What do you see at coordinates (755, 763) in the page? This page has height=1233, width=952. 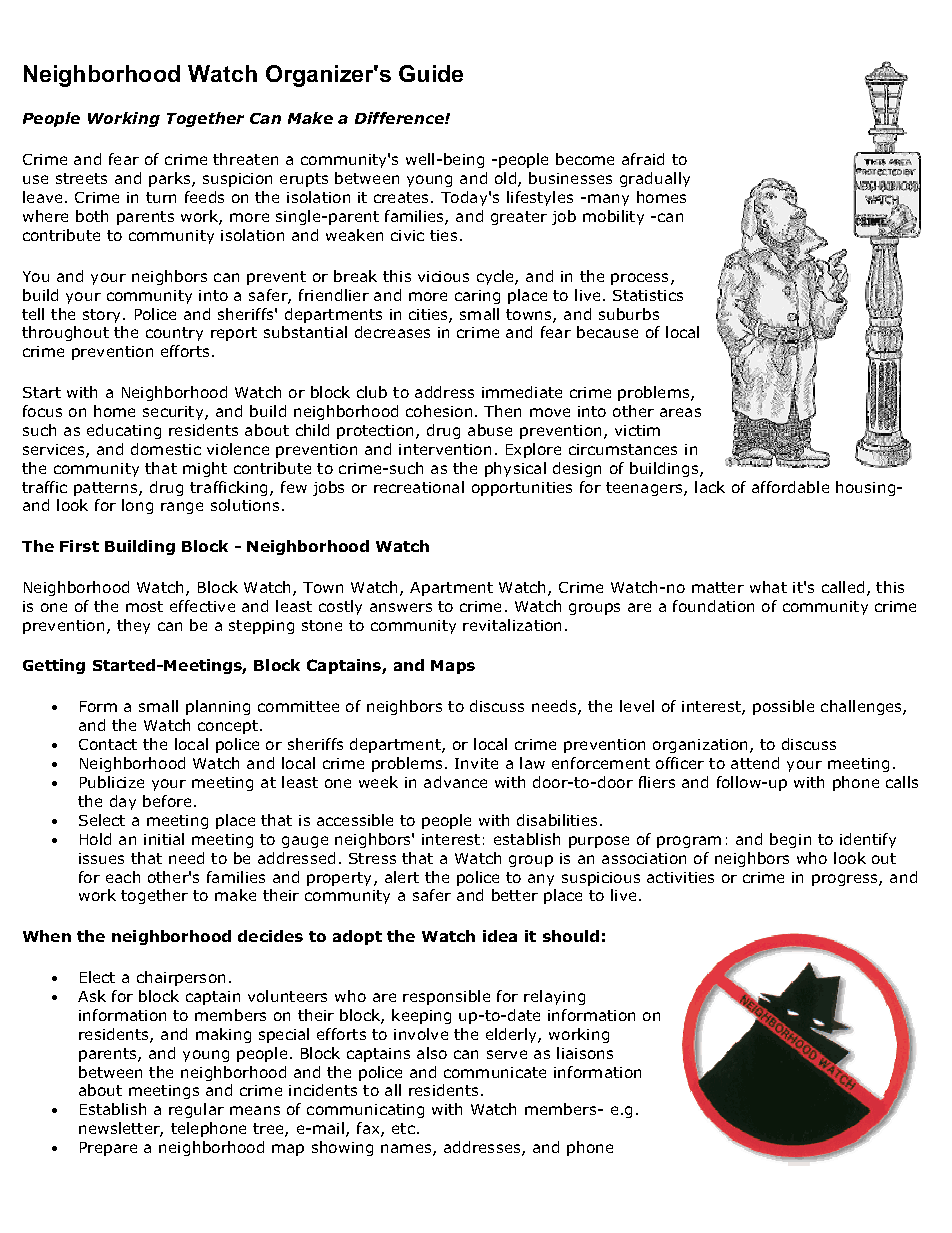 I see `attend` at bounding box center [755, 763].
